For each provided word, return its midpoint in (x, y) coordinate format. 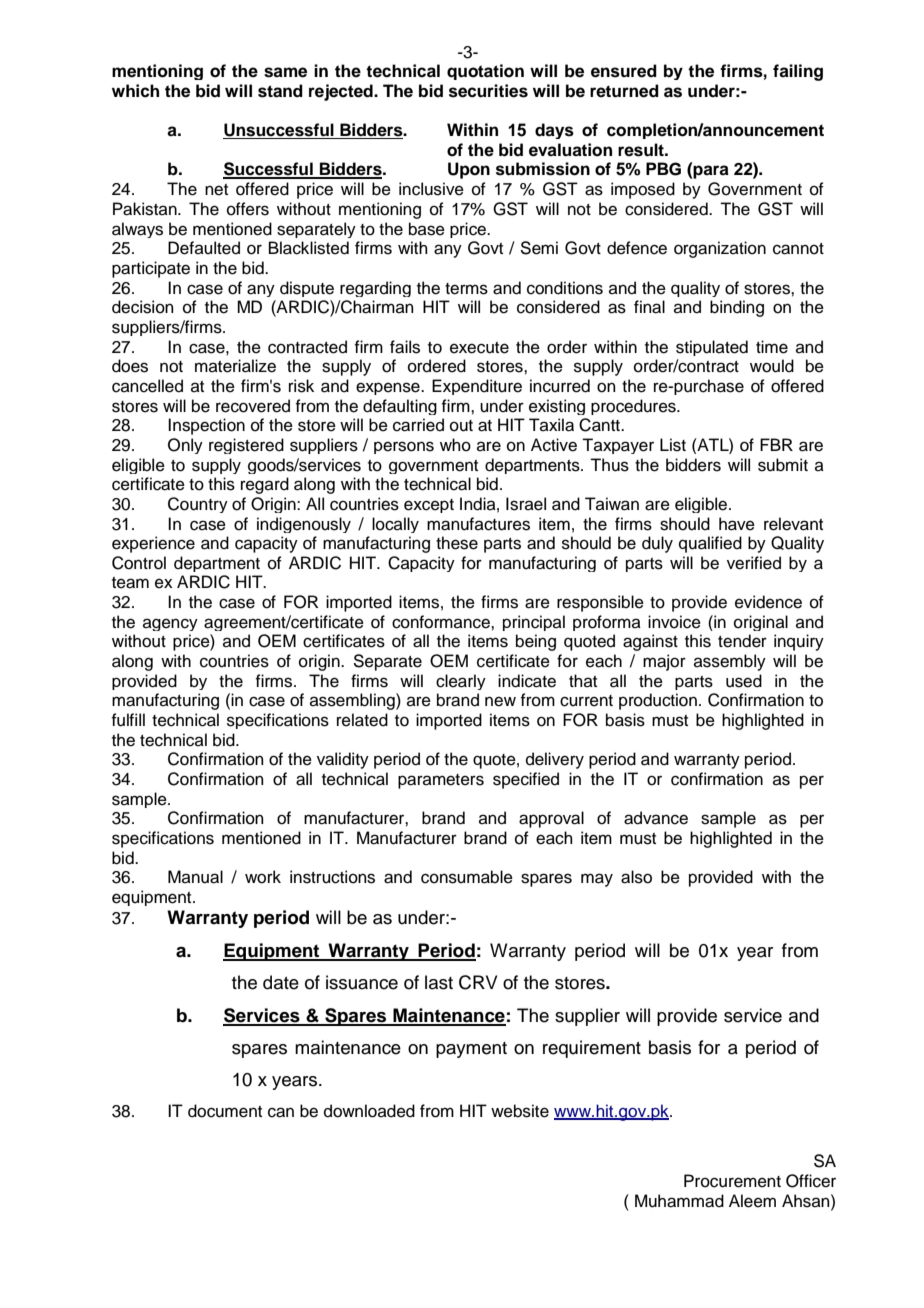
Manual (195, 877)
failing (798, 72)
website (520, 1111)
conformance (442, 622)
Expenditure (477, 387)
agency (170, 624)
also (636, 877)
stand (280, 91)
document (225, 1111)
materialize (235, 366)
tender (742, 641)
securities (488, 91)
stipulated (712, 348)
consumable (467, 877)
